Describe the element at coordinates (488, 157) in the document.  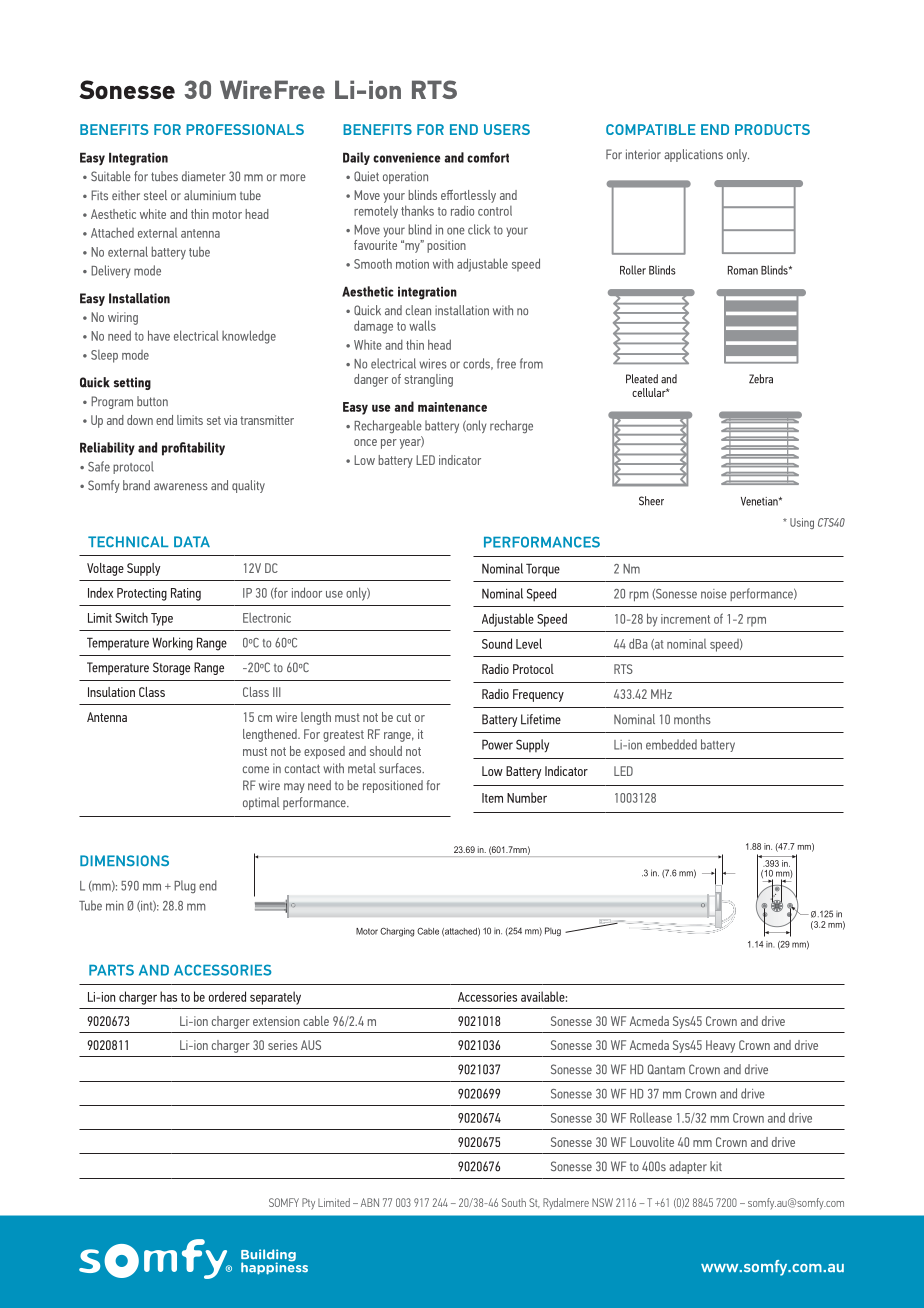
I see `comfort` at that location.
